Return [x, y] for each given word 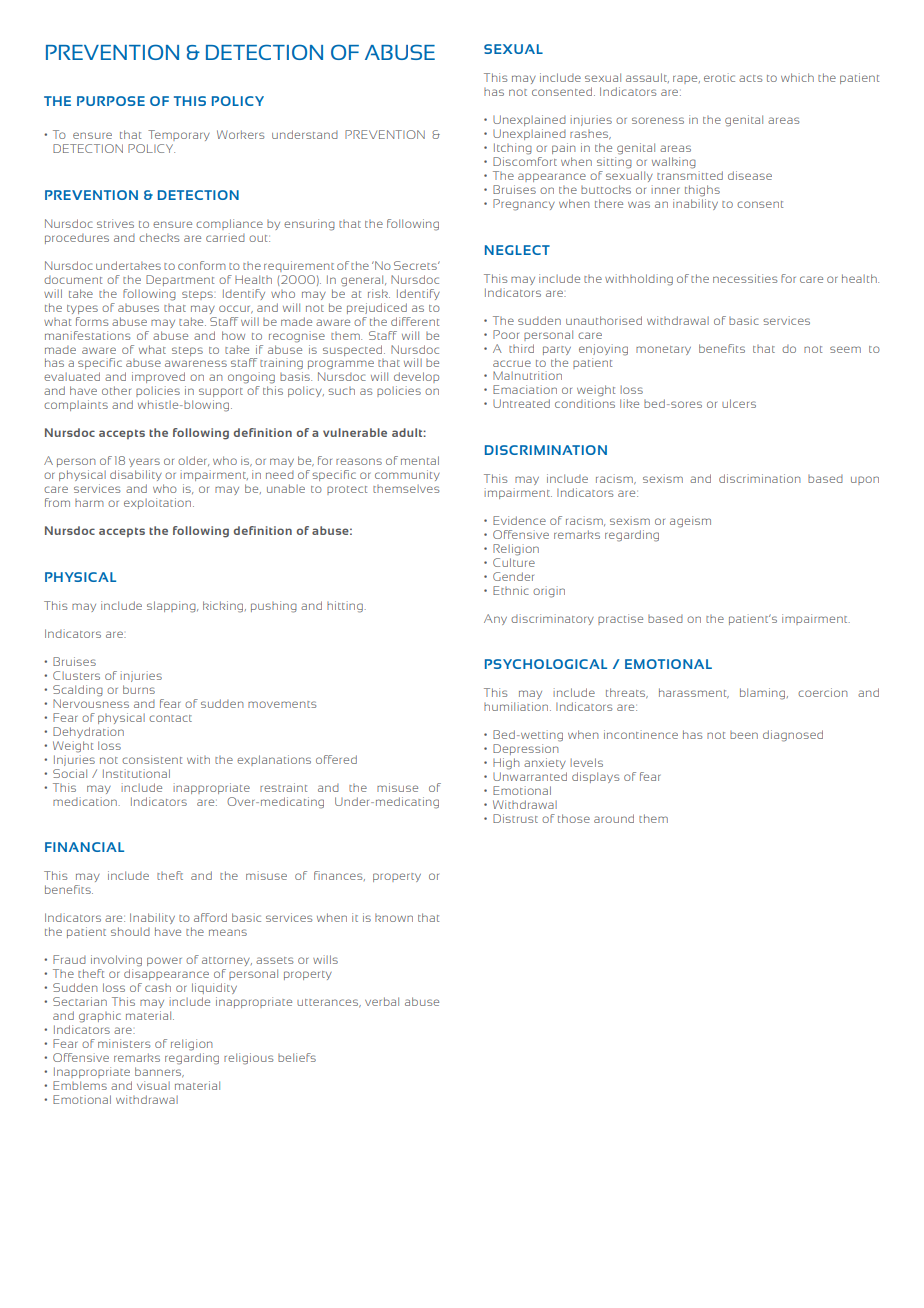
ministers [124, 1043]
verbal [382, 1001]
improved [158, 377]
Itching [513, 149]
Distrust [515, 818]
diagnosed [793, 736]
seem [845, 349]
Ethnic [511, 590]
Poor [506, 334]
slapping [172, 607]
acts [750, 78]
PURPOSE [111, 101]
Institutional [136, 773]
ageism [690, 522]
